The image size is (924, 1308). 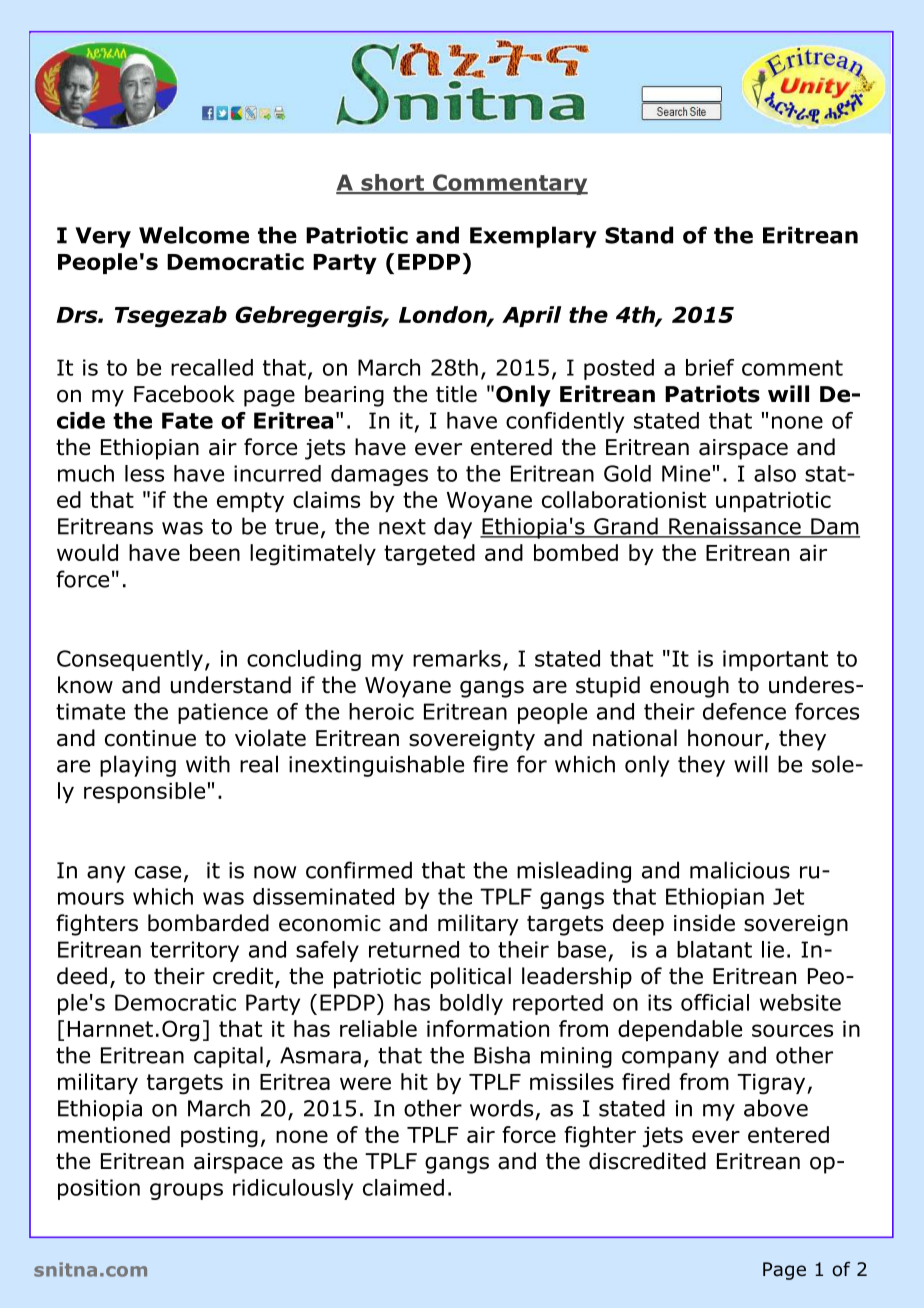 What do you see at coordinates (158, 872) in the image?
I see `case` at bounding box center [158, 872].
